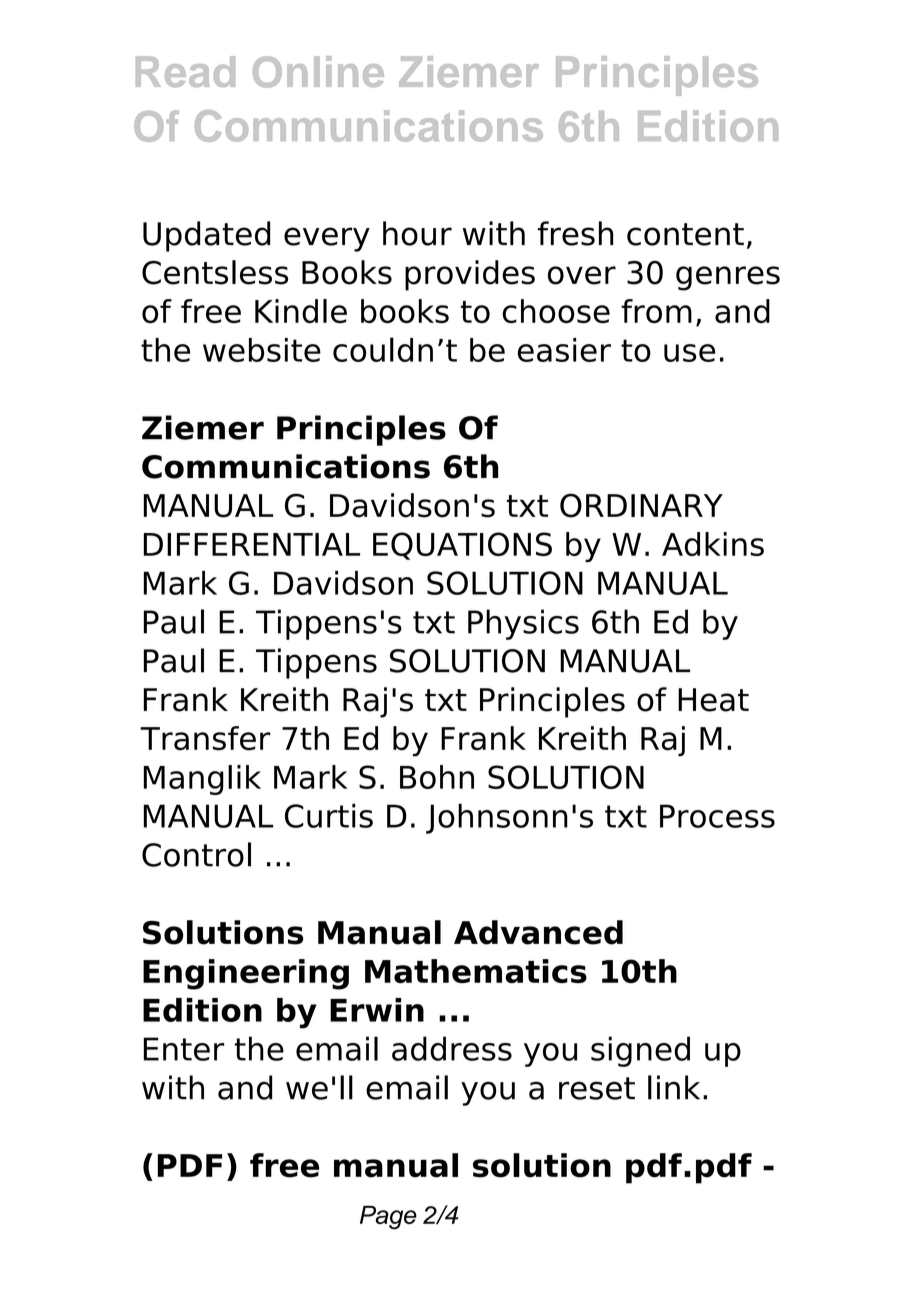 The image size is (924, 1303). Describe the element at coordinates (685, 234) in the screenshot. I see `content` at that location.
